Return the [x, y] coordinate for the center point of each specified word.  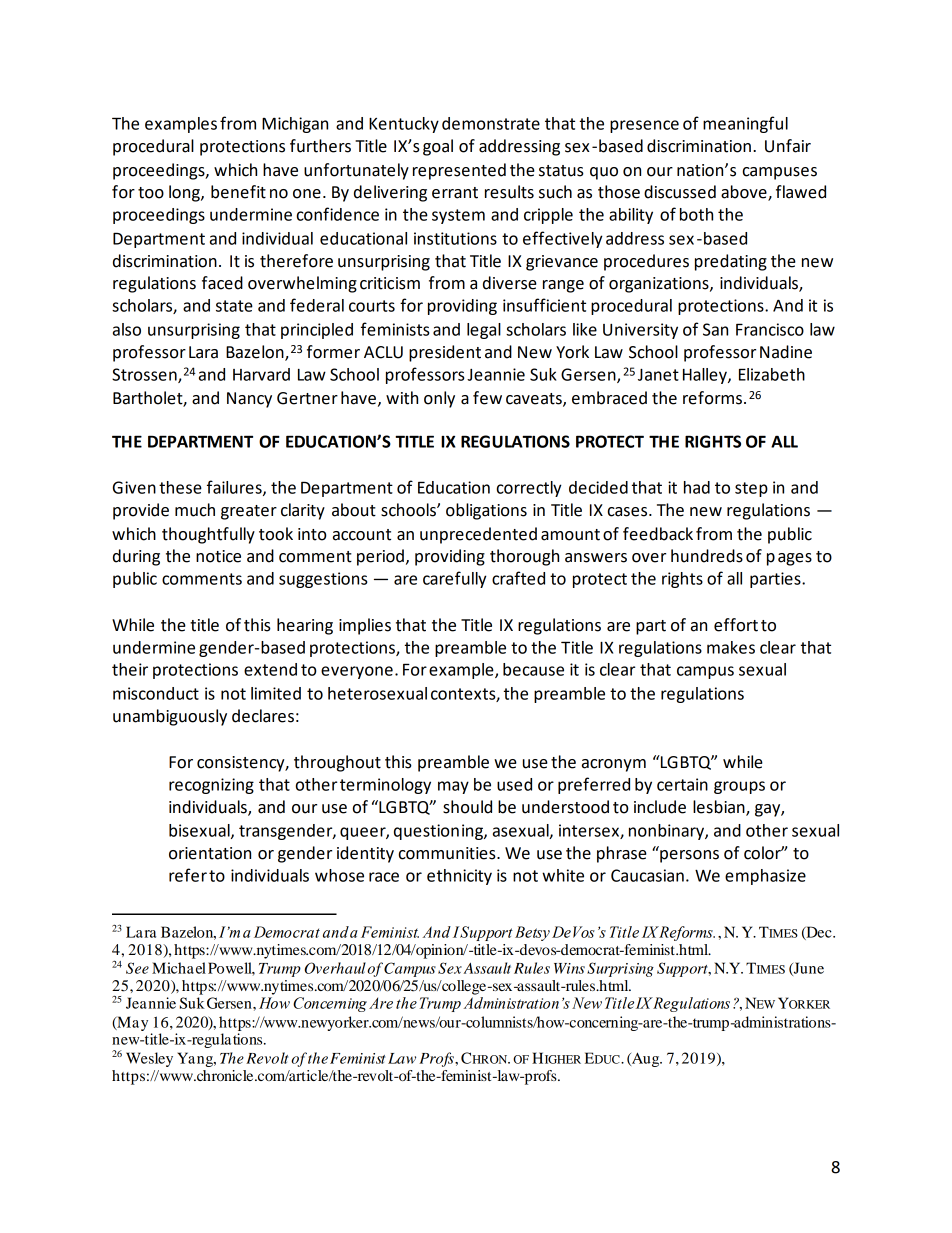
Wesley [149, 1059]
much [195, 510]
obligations [486, 511]
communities [448, 853]
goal [438, 147]
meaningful [745, 124]
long [185, 193]
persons [689, 856]
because [533, 669]
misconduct [156, 693]
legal [484, 331]
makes [731, 647]
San [715, 329]
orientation [210, 853]
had [697, 487]
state [234, 306]
